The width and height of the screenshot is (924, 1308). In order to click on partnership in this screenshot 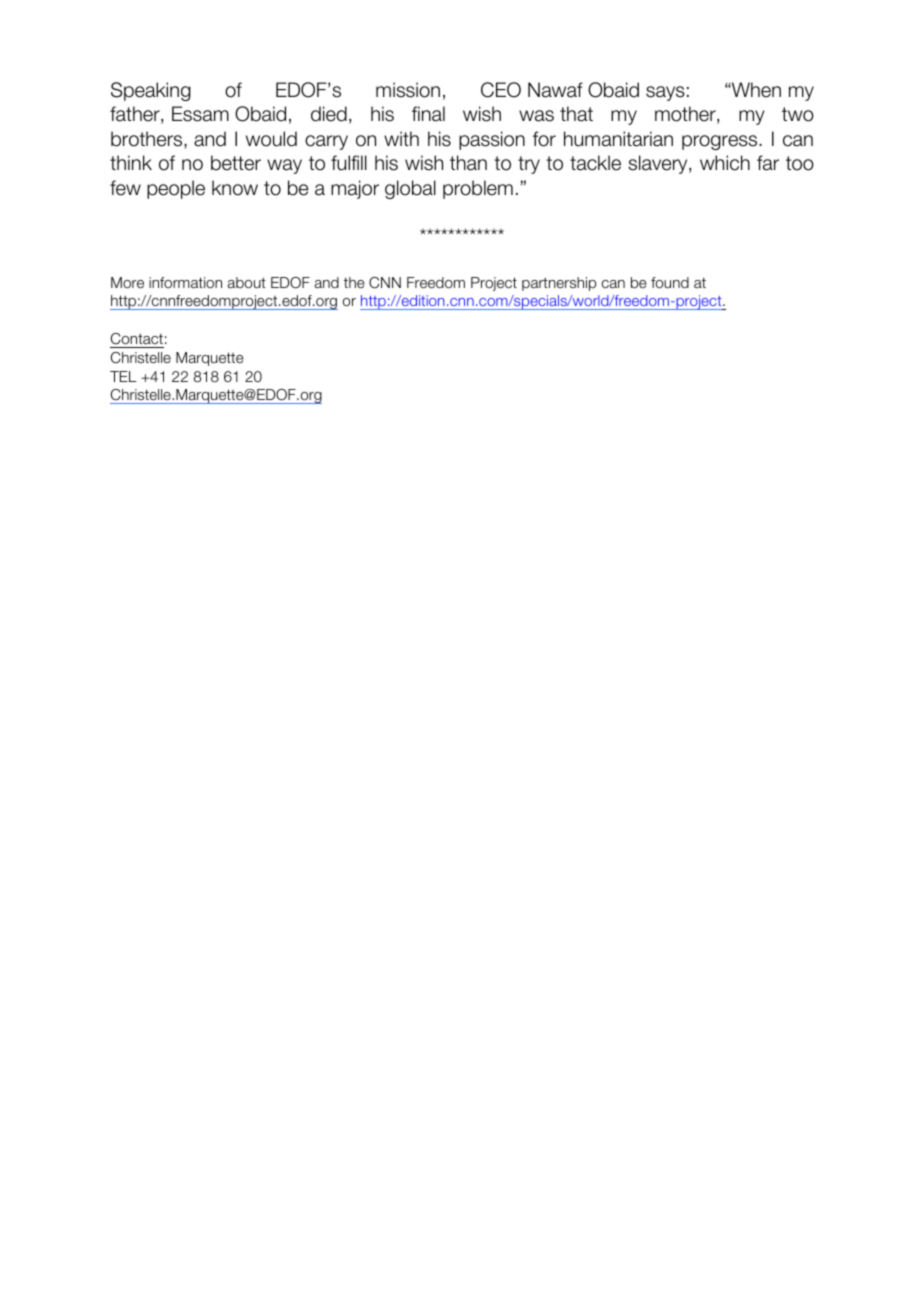, I will do `click(559, 284)`.
